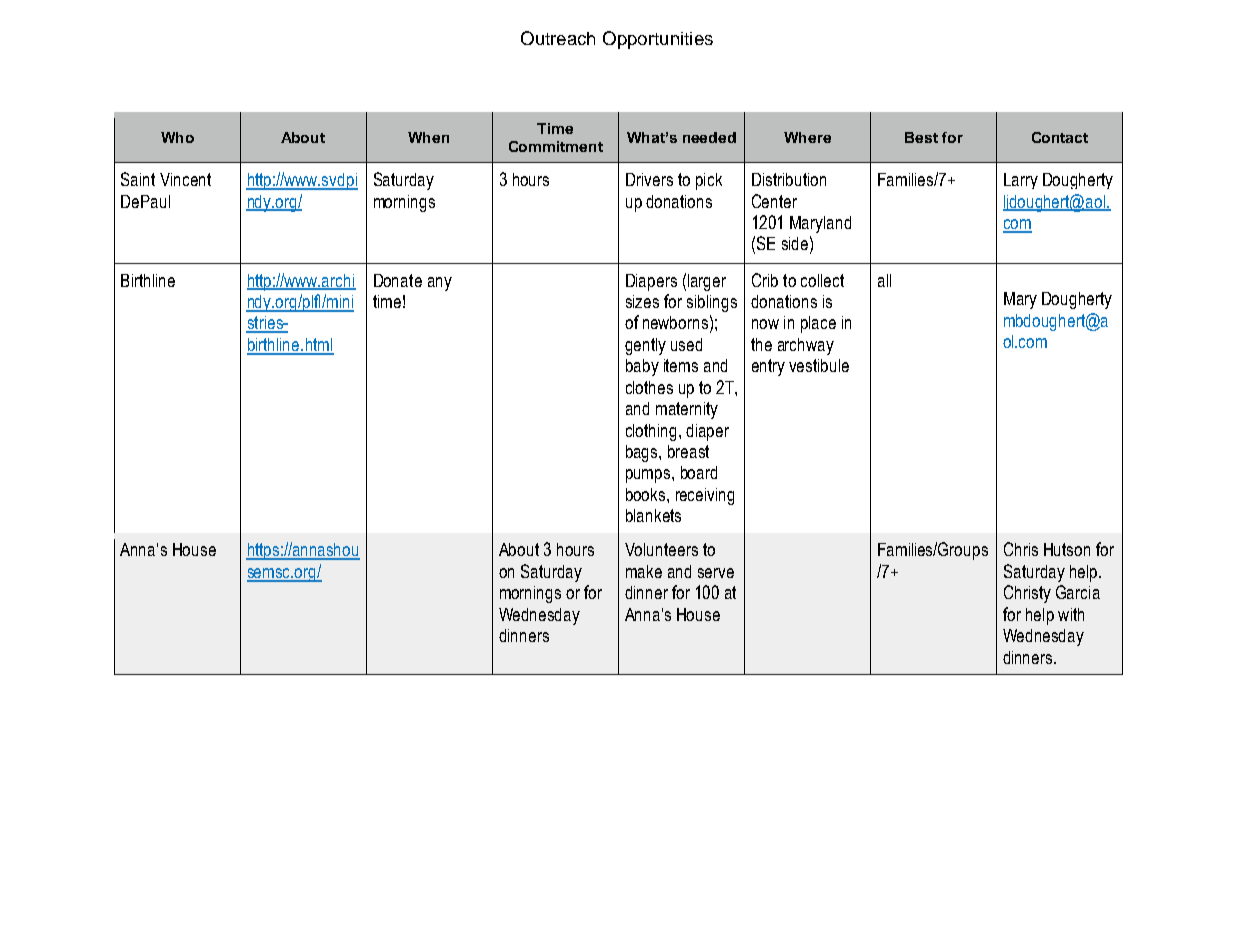  Describe the element at coordinates (649, 179) in the screenshot. I see `Drivers` at that location.
